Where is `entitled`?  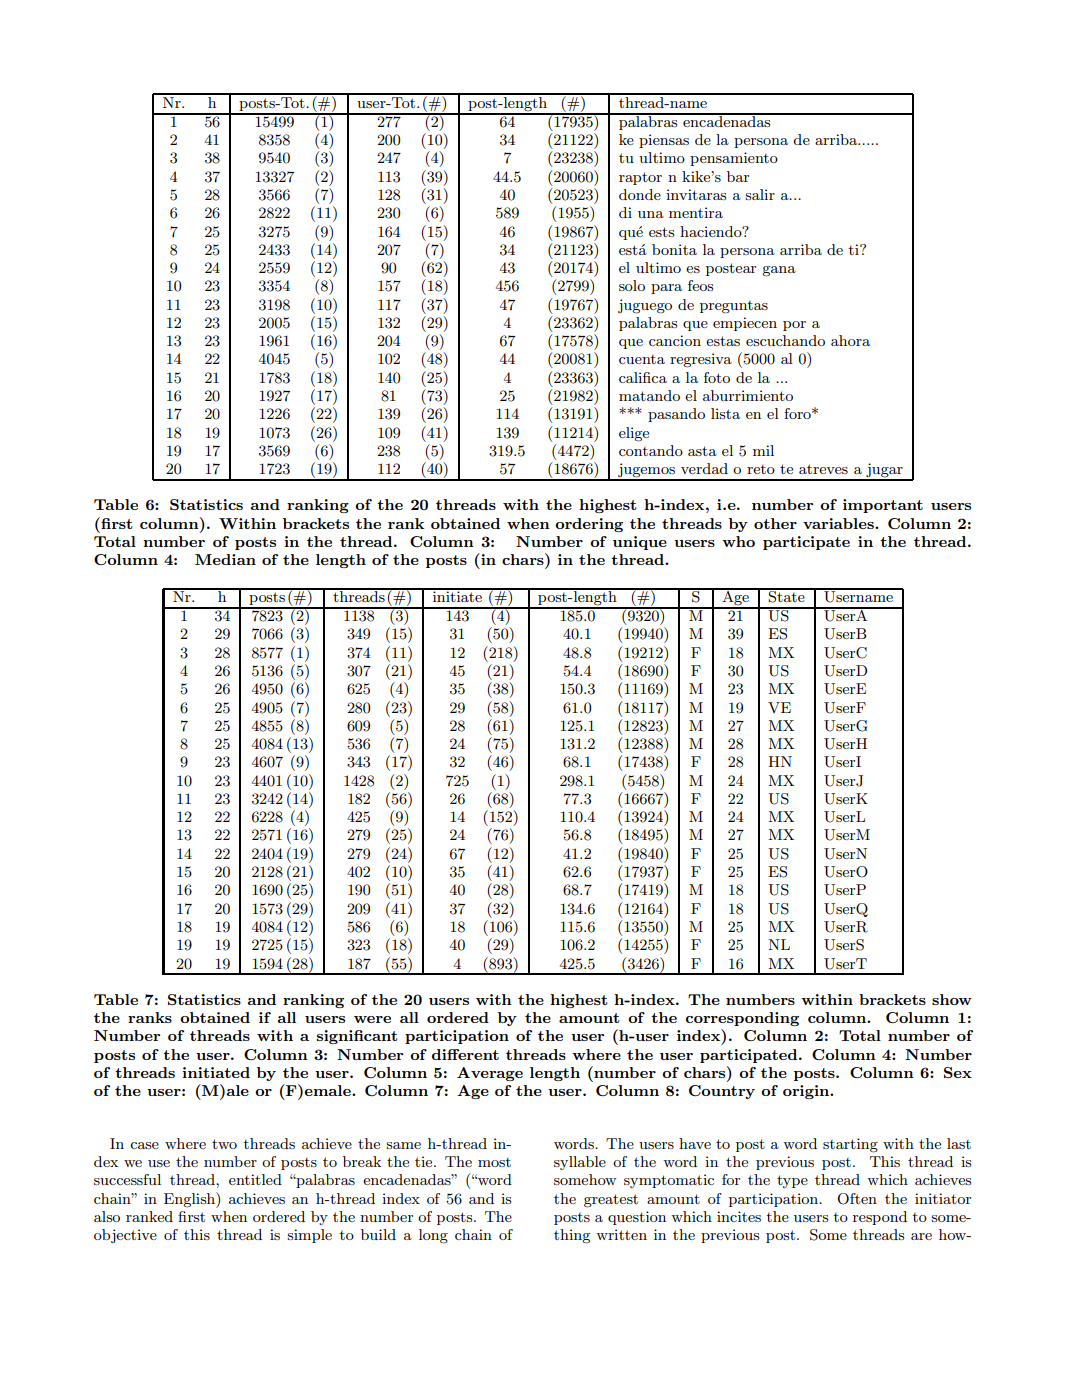 entitled is located at coordinates (255, 1179).
